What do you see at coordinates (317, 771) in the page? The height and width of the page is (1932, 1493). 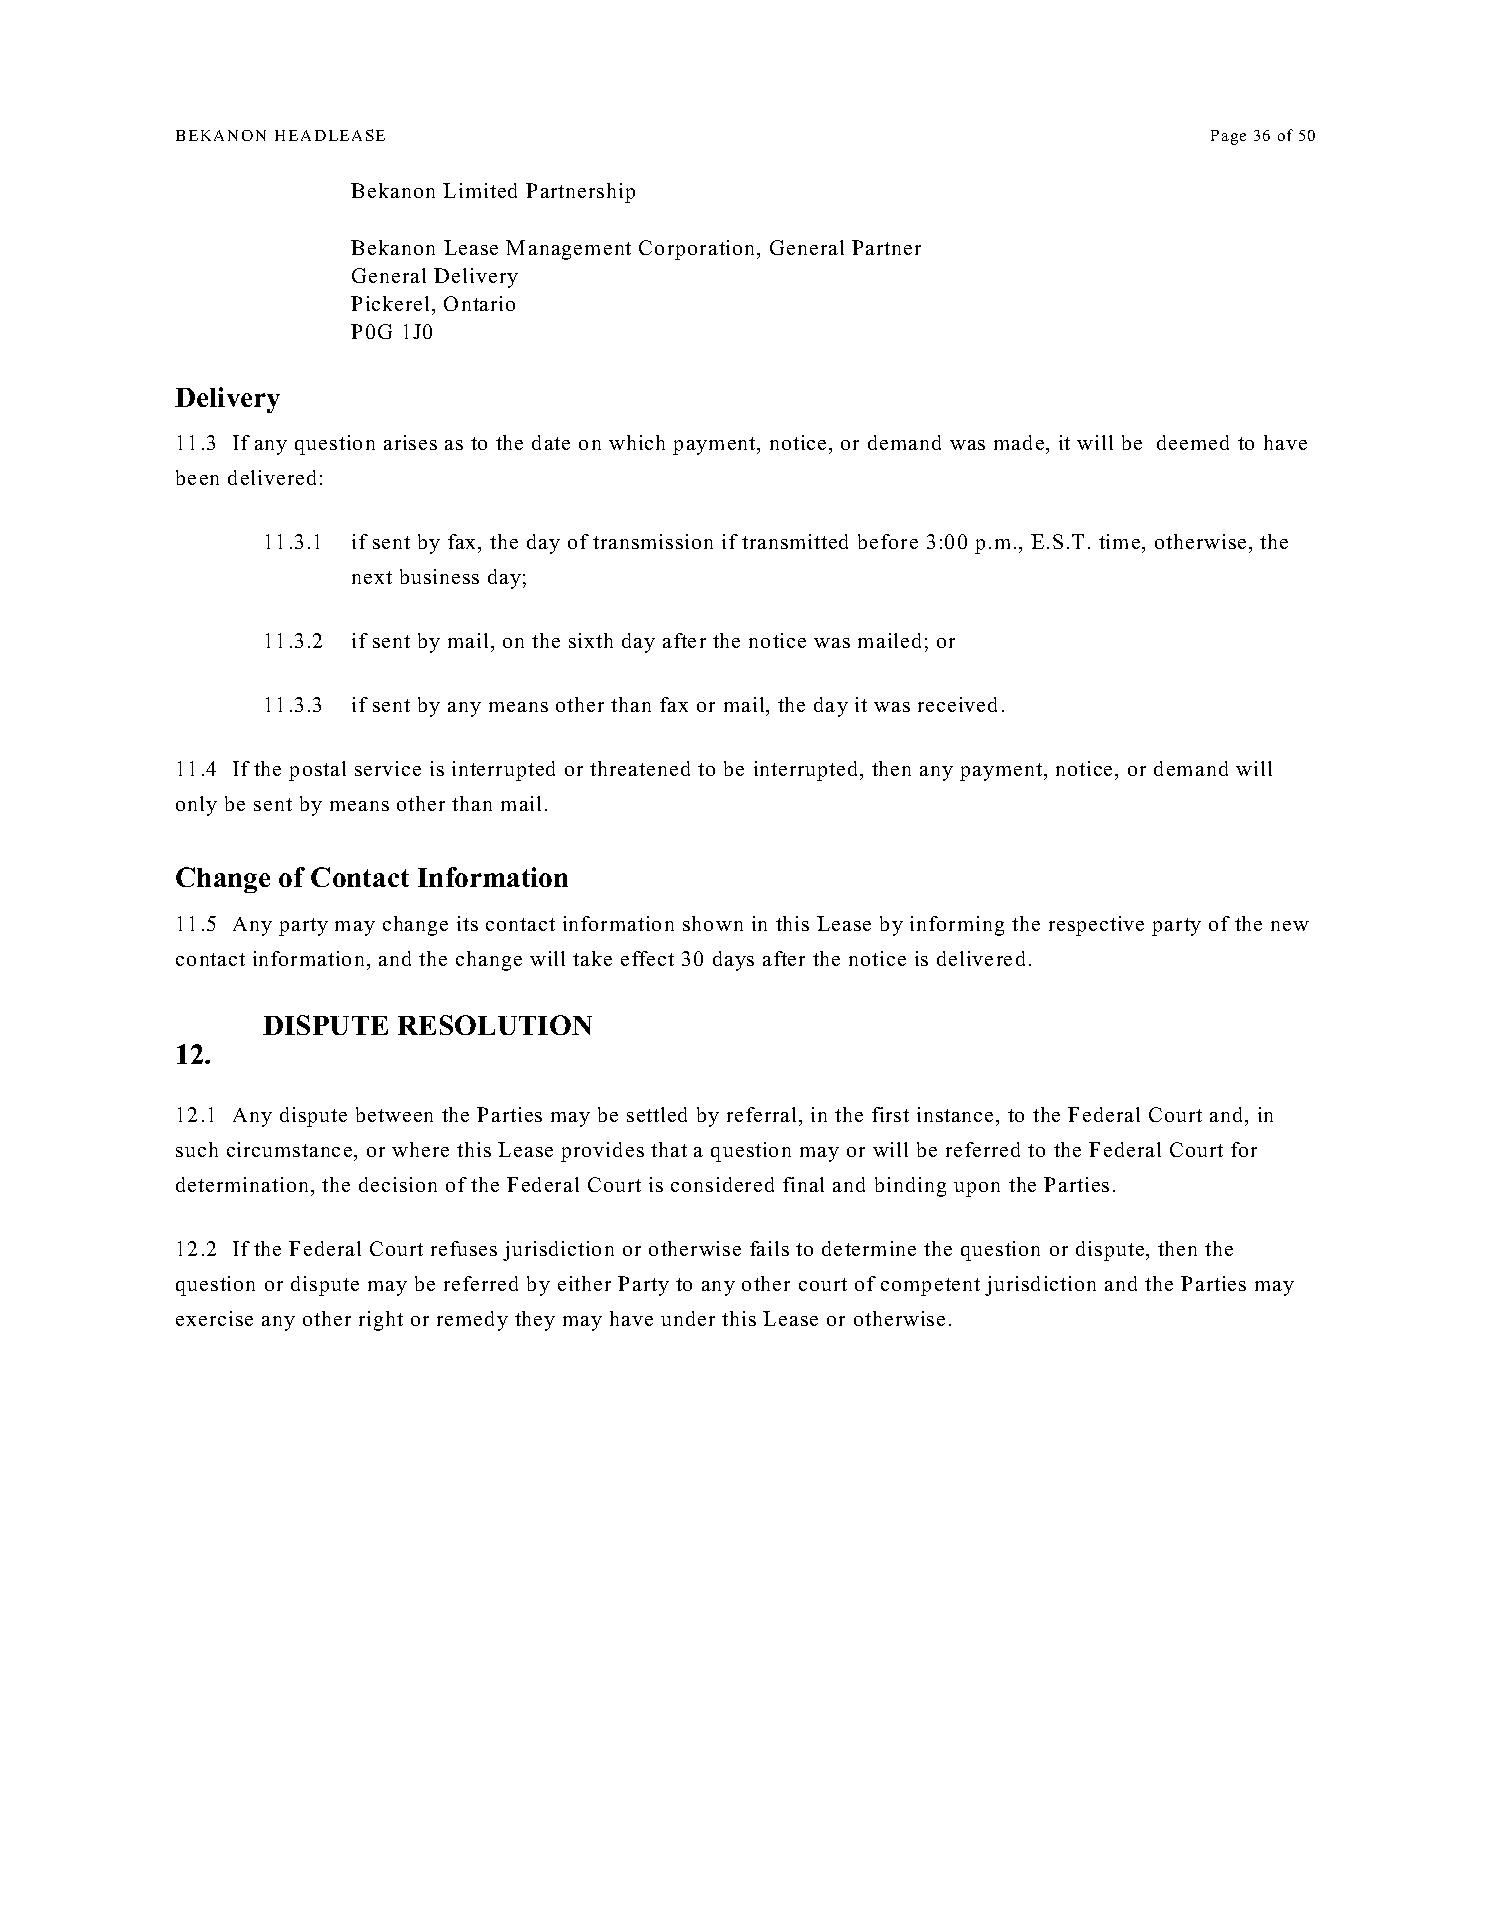 I see `postal` at bounding box center [317, 771].
